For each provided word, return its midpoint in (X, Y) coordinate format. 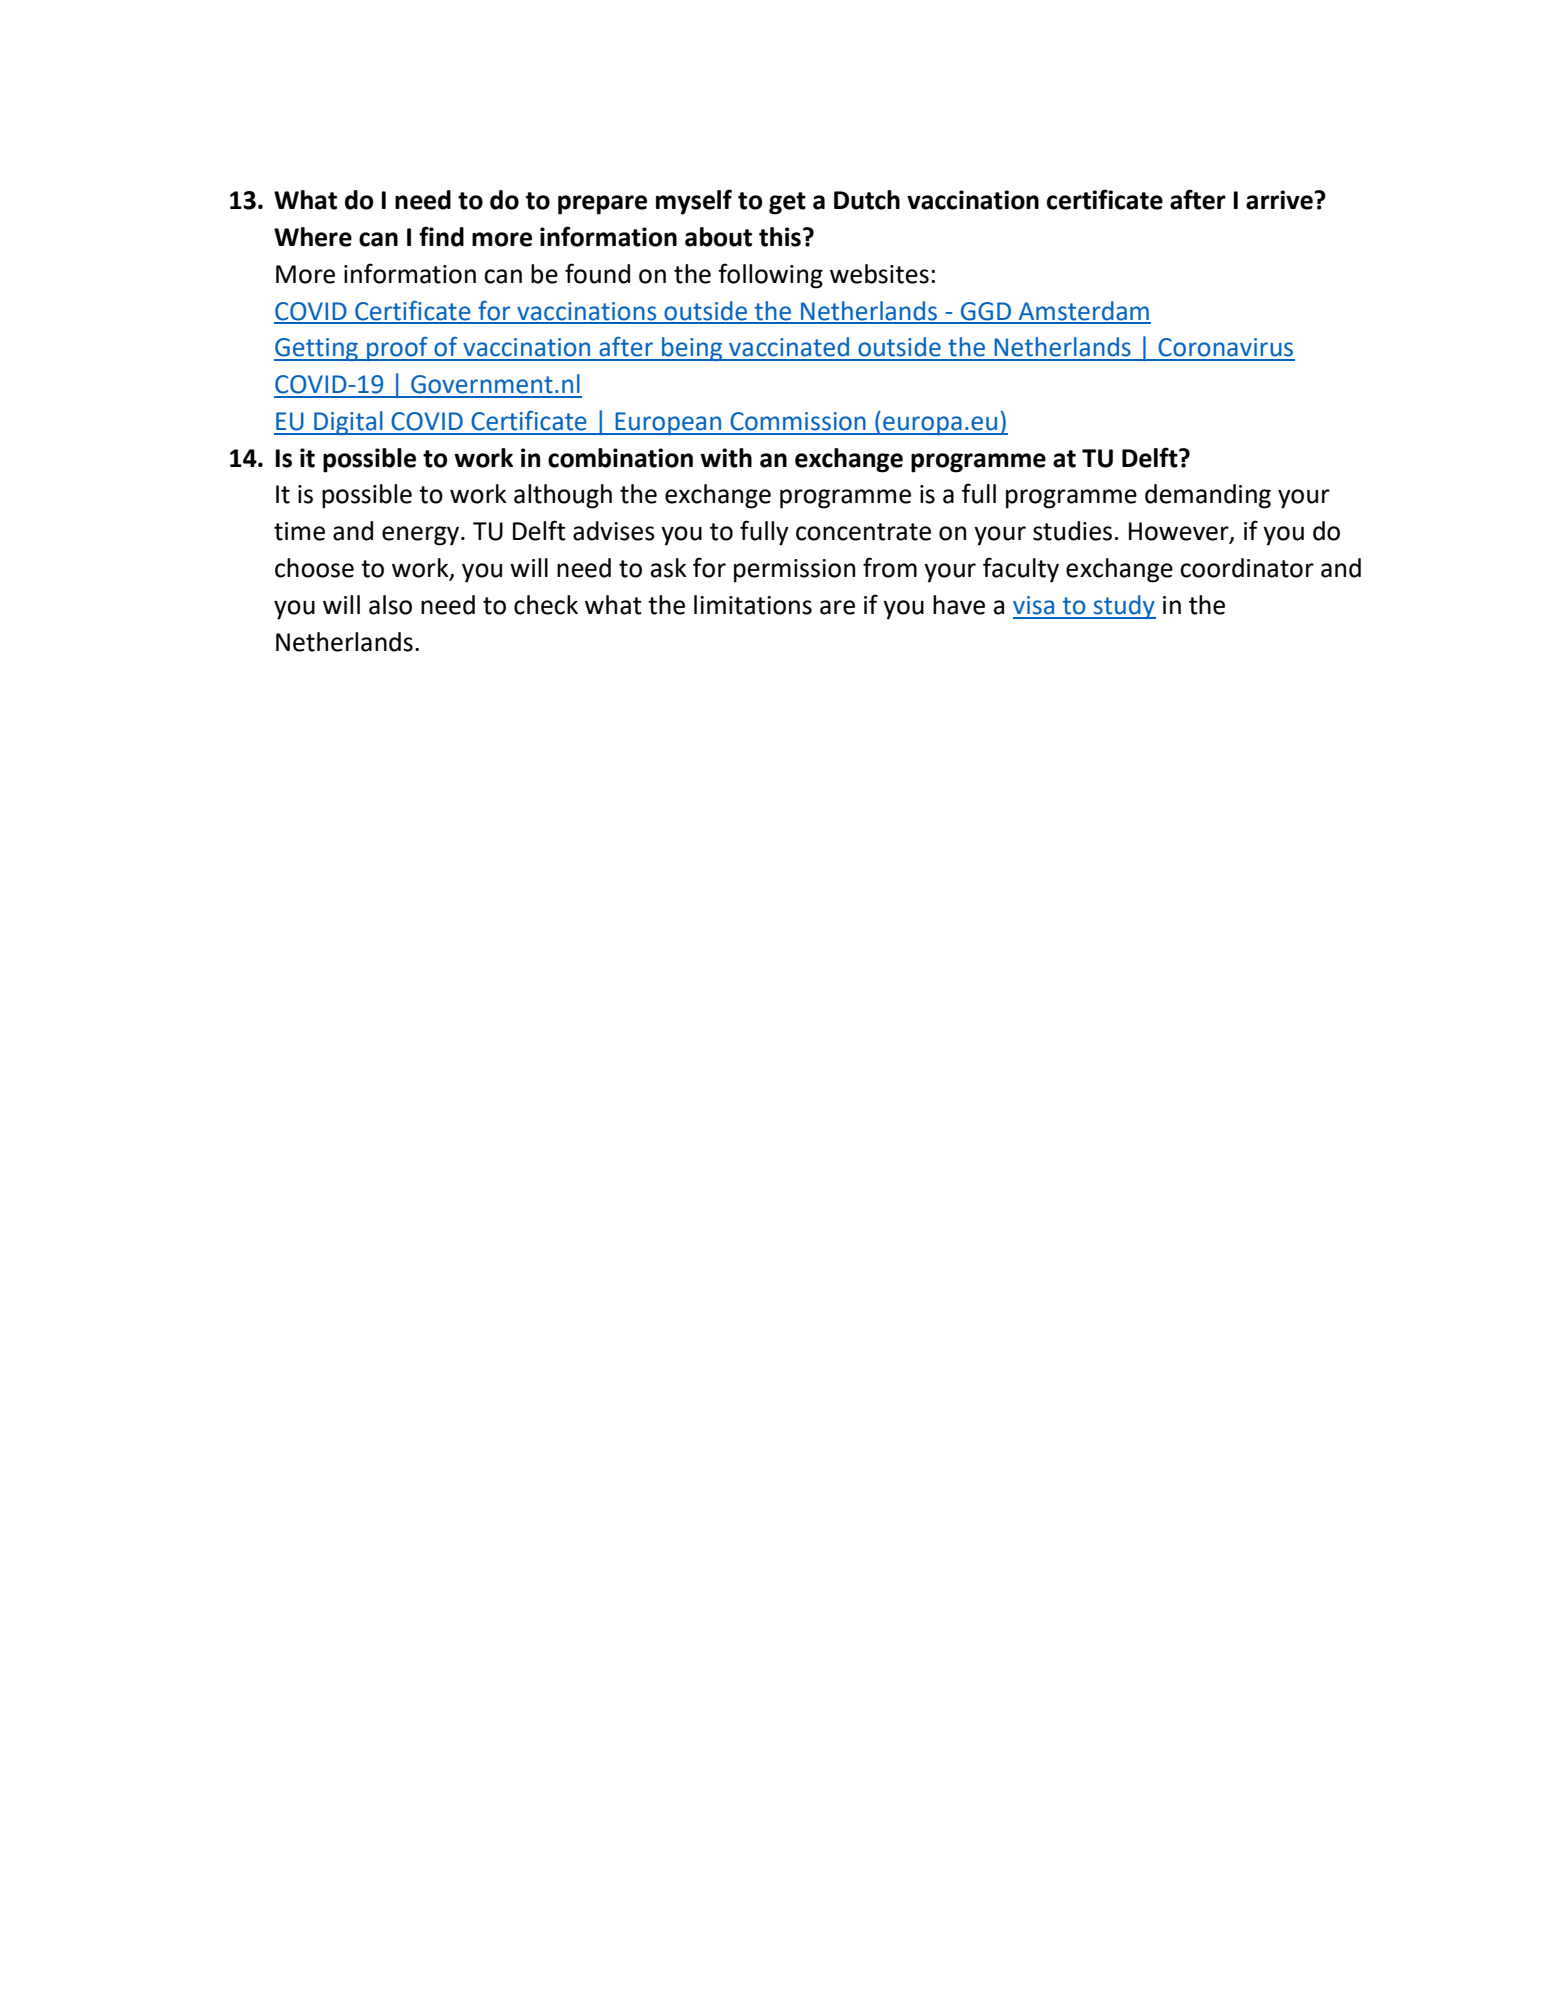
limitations (753, 605)
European (668, 423)
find (441, 236)
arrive (1280, 200)
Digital (348, 423)
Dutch (867, 200)
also (390, 605)
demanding (1208, 496)
